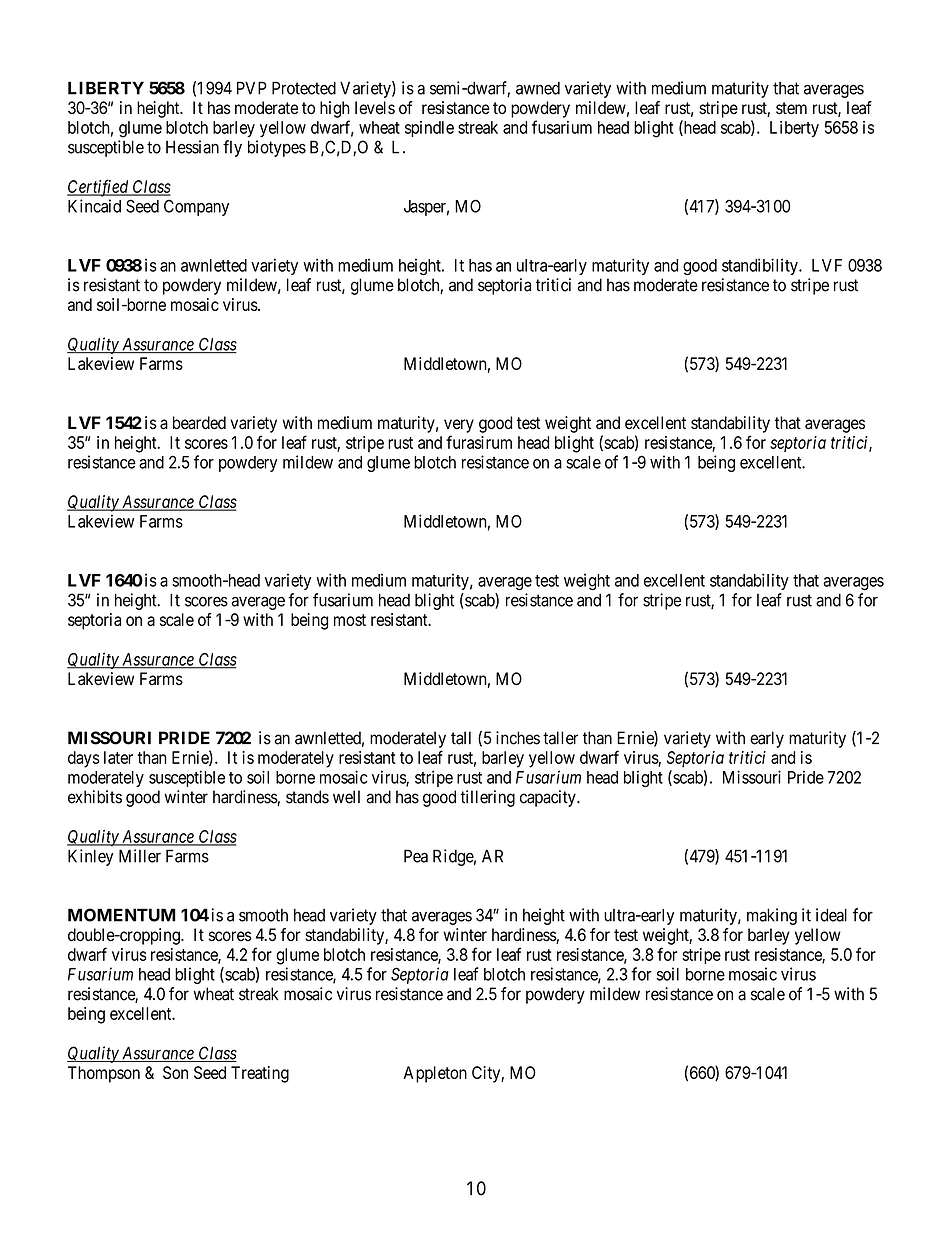  Describe the element at coordinates (199, 423) in the image. I see `bearded` at that location.
